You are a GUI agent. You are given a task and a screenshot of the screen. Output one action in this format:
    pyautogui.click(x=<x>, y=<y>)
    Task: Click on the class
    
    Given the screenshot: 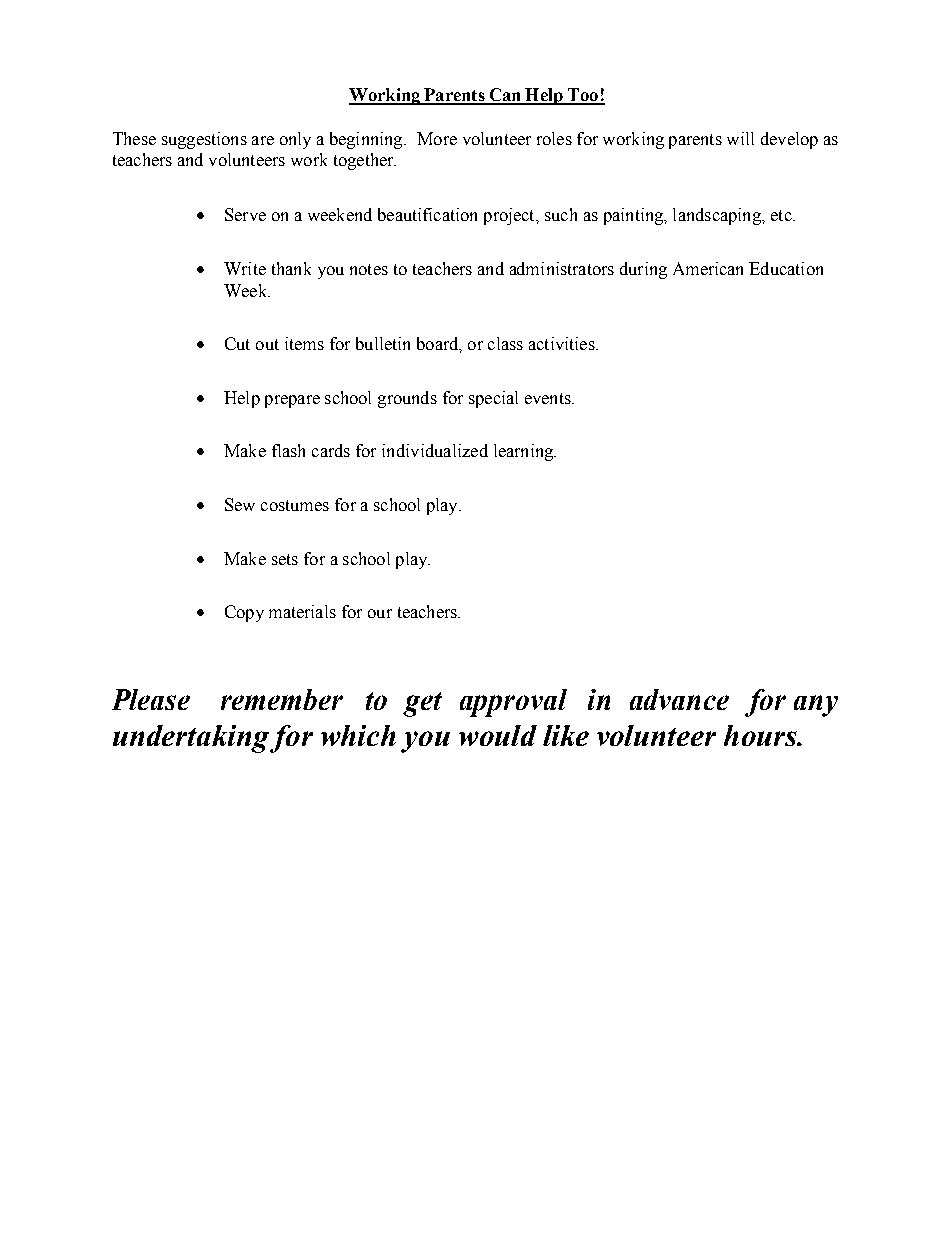 What is the action you would take?
    pyautogui.click(x=505, y=343)
